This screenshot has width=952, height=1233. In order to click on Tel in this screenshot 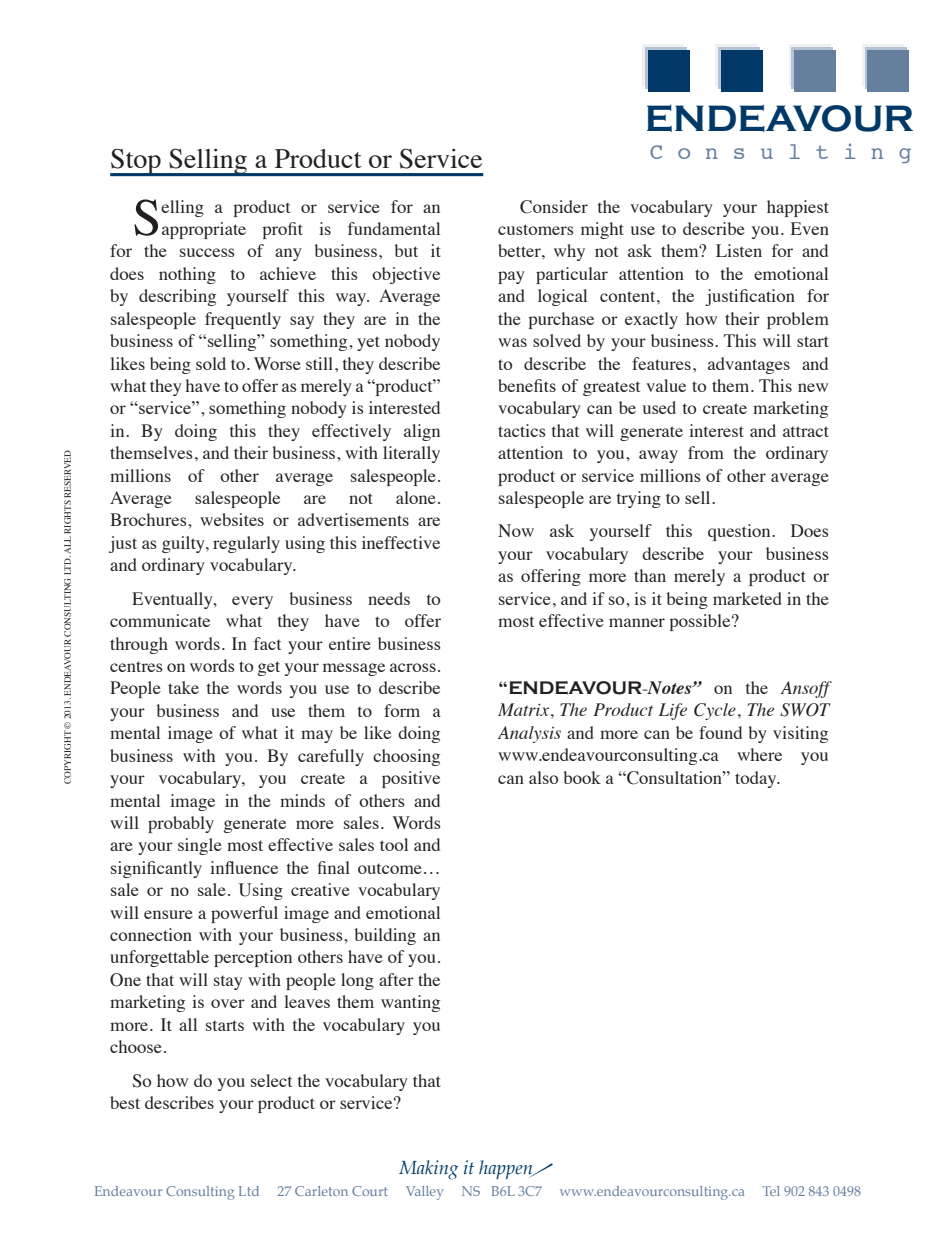, I will do `click(771, 1191)`.
